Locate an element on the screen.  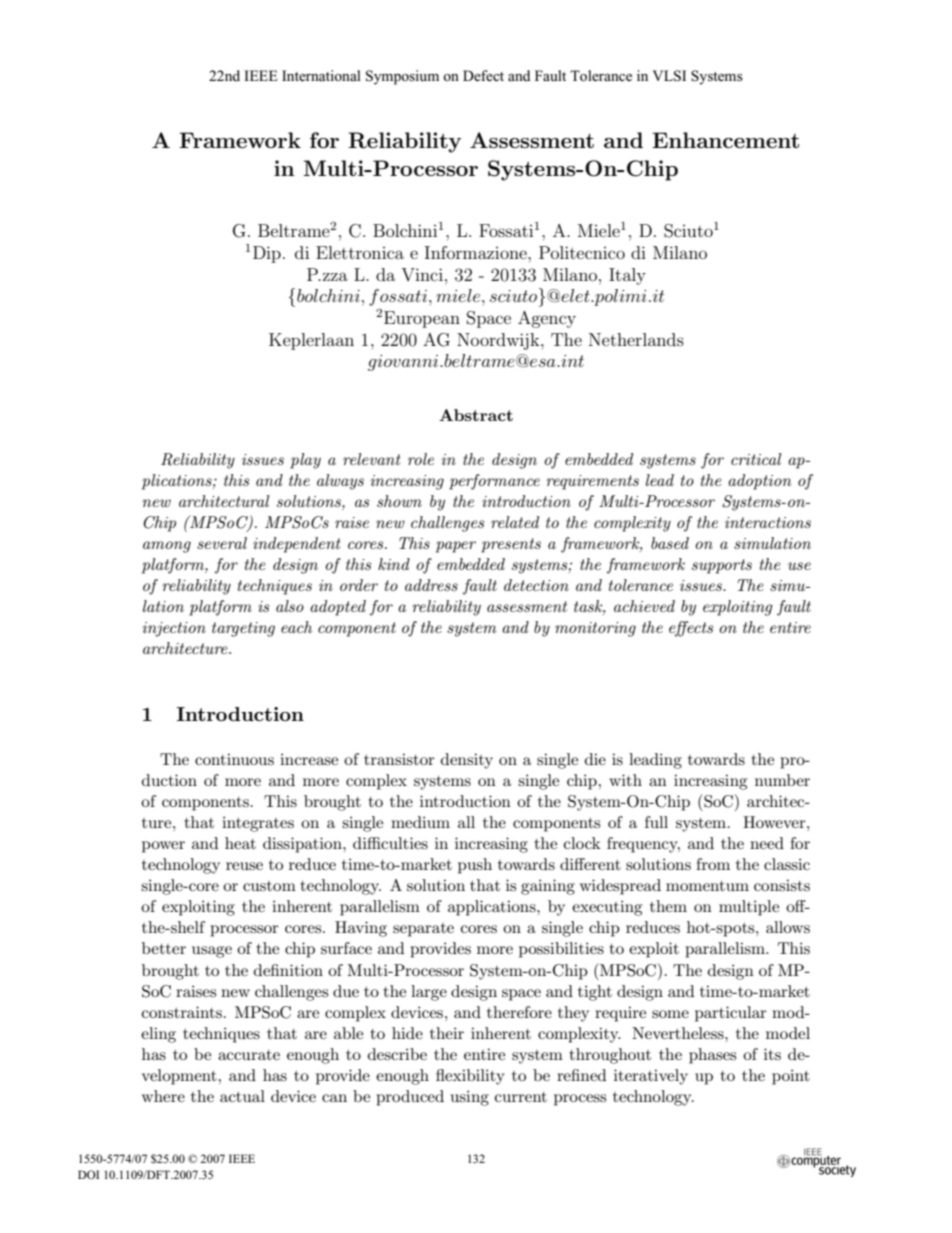
Enhancement is located at coordinates (725, 140).
